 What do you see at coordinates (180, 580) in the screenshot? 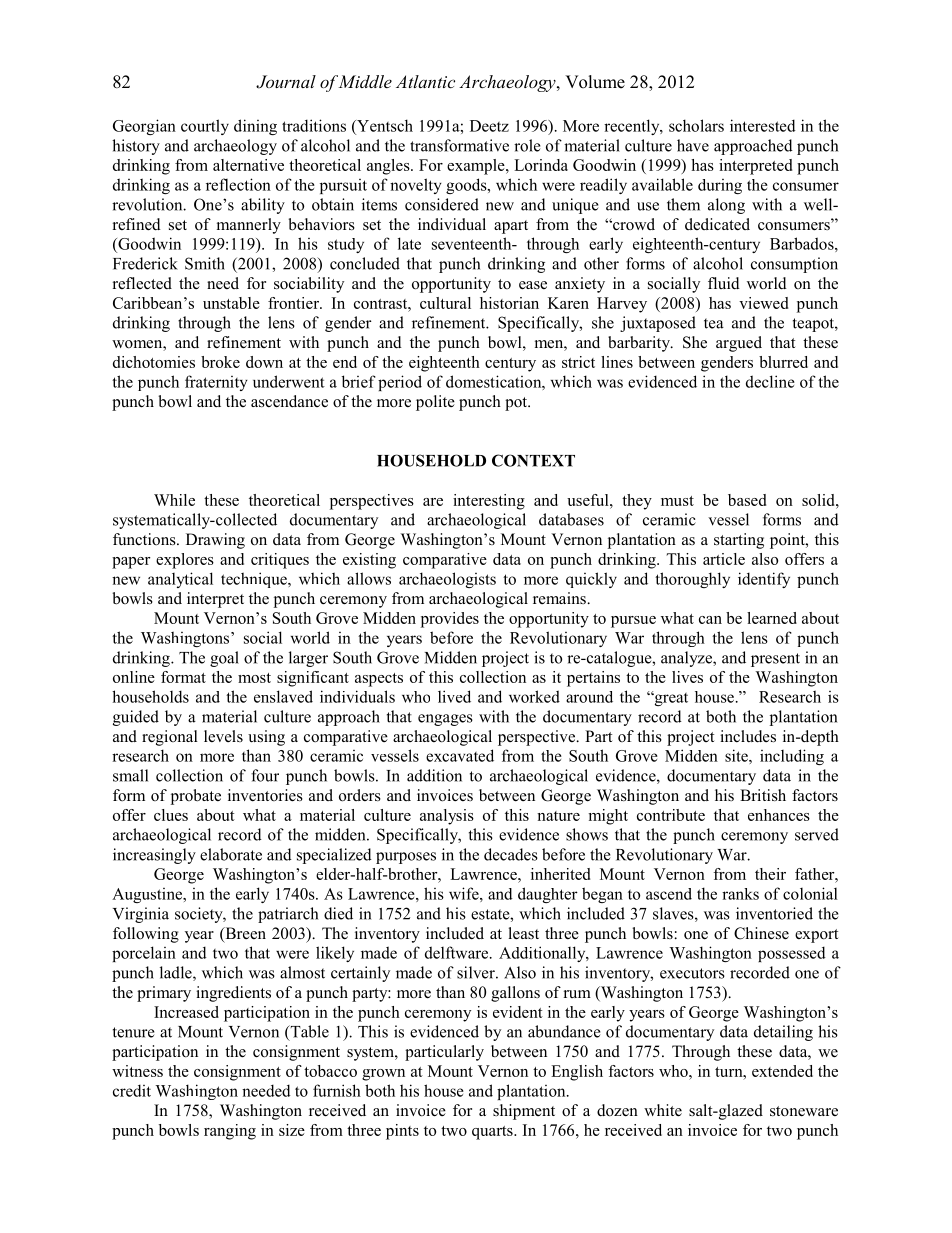
I see `analytical` at bounding box center [180, 580].
